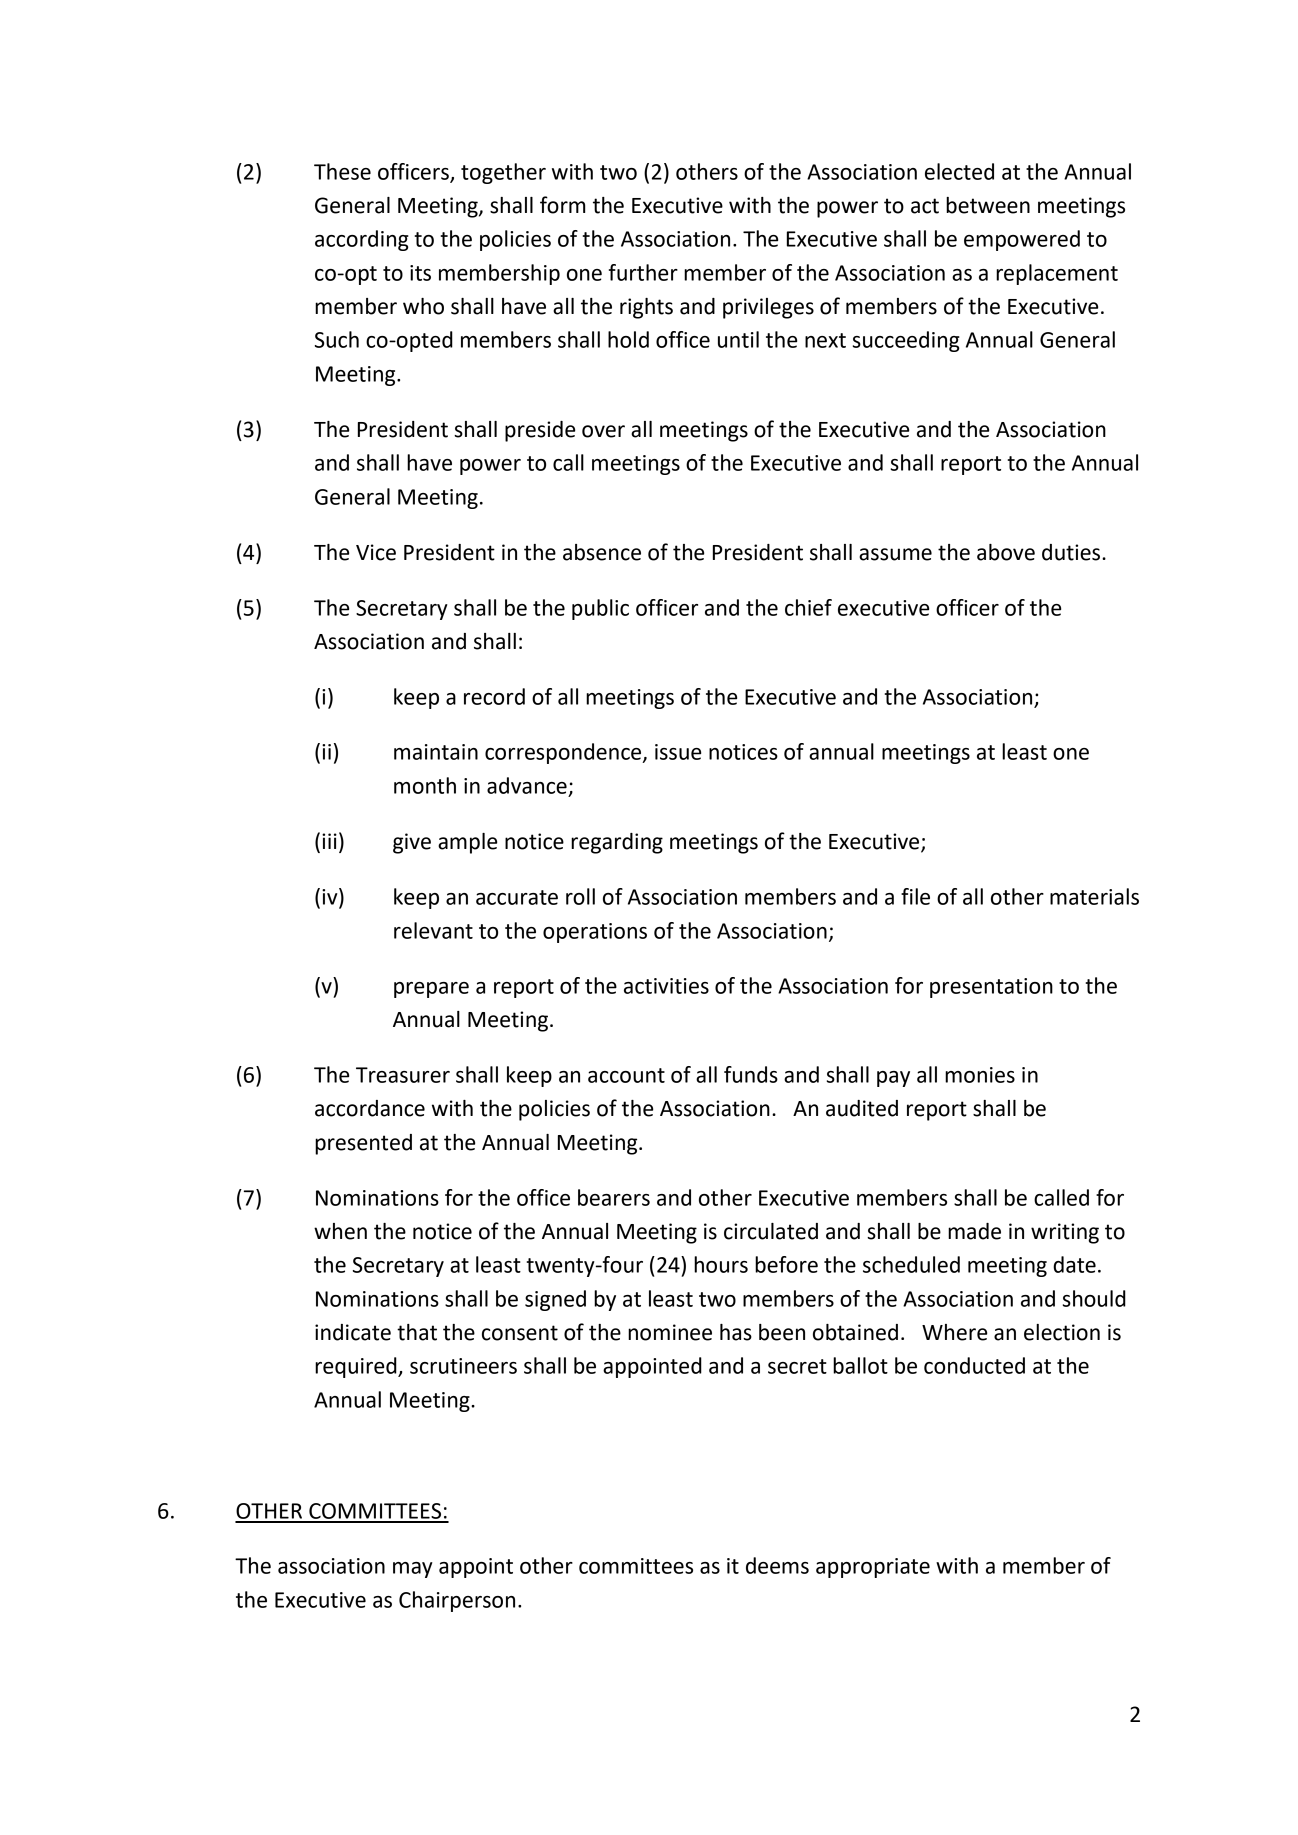 This screenshot has height=1835, width=1298. What do you see at coordinates (420, 273) in the screenshot?
I see `its` at bounding box center [420, 273].
